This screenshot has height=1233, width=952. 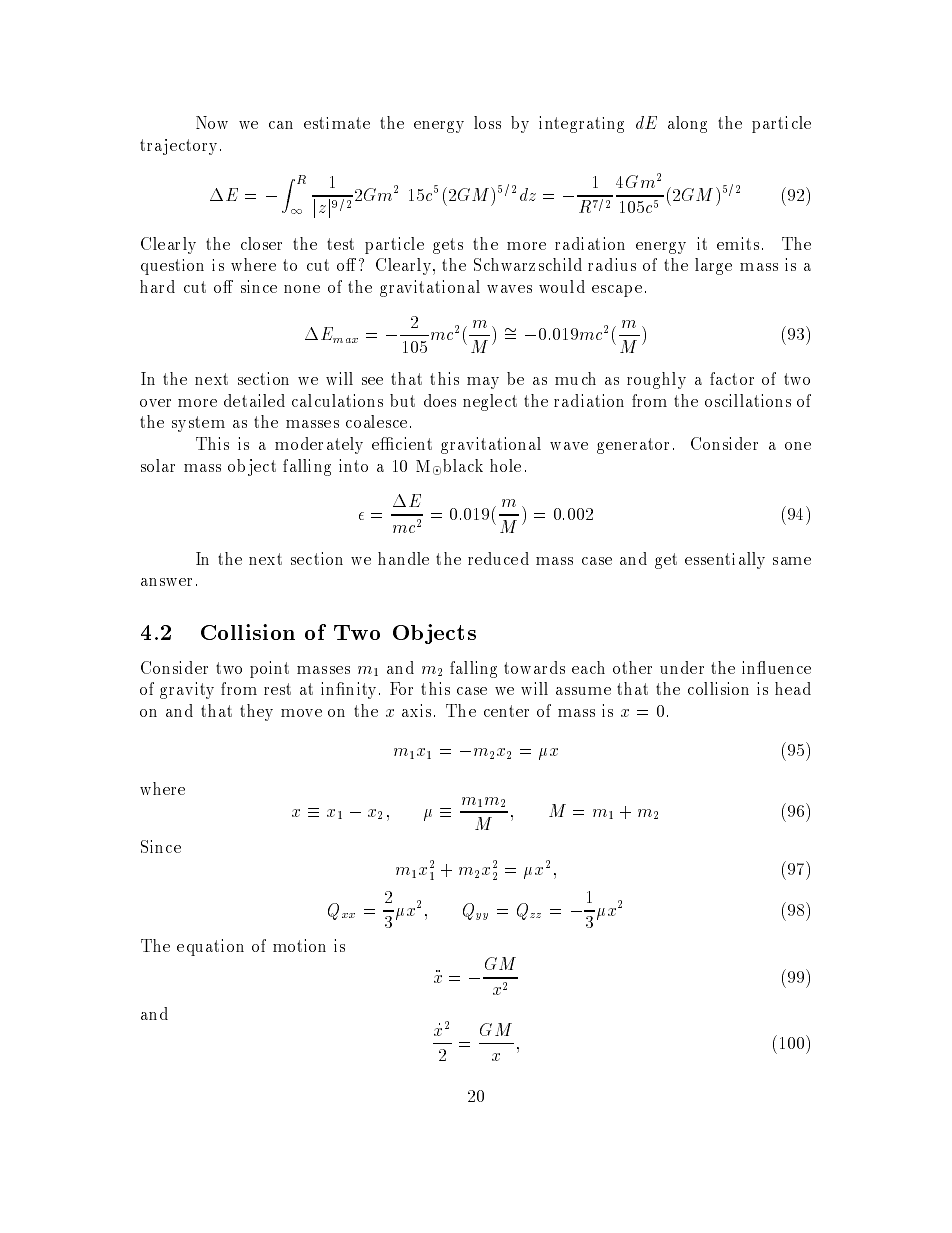 I want to click on motion, so click(x=299, y=945).
